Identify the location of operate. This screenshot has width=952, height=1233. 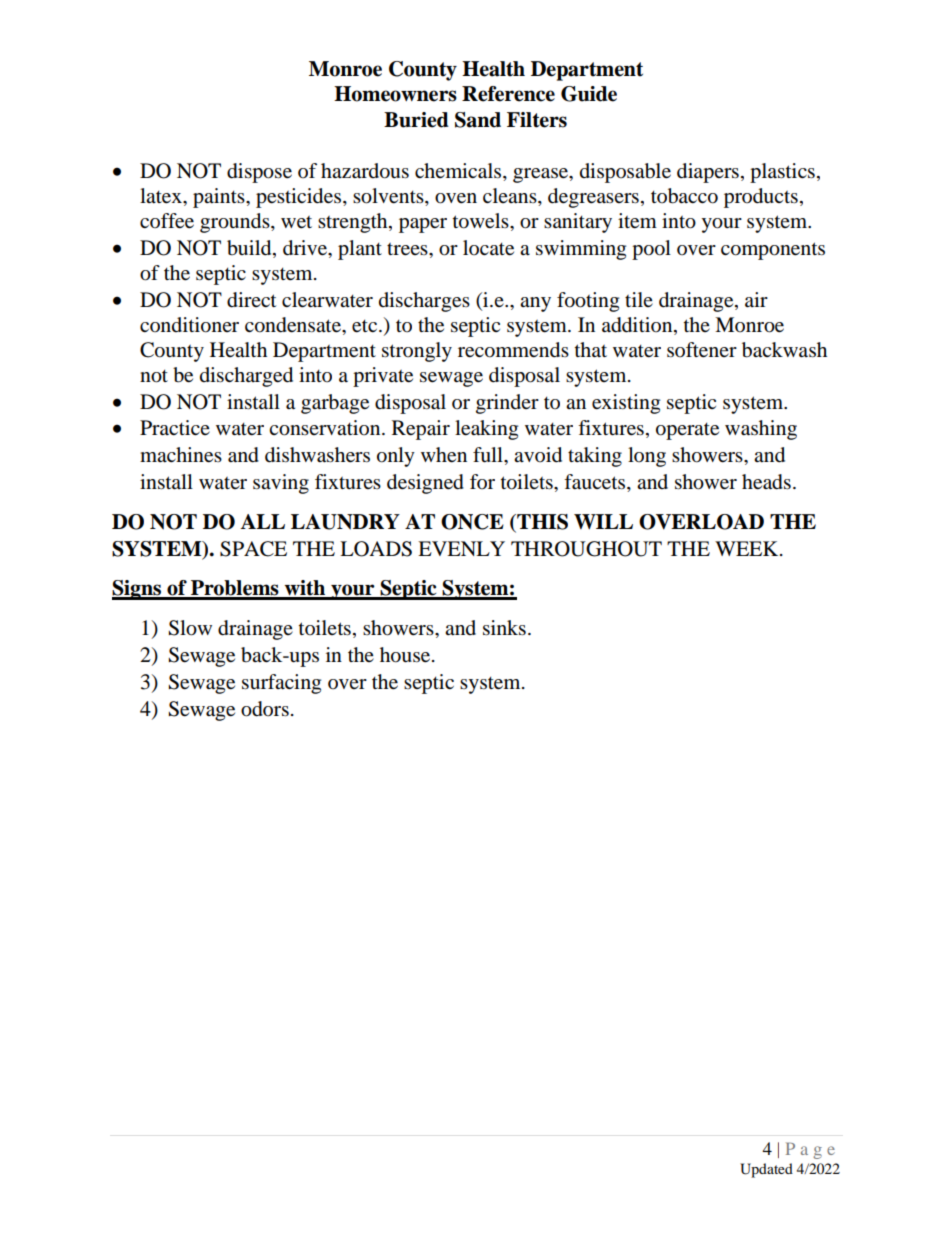
(687, 431).
